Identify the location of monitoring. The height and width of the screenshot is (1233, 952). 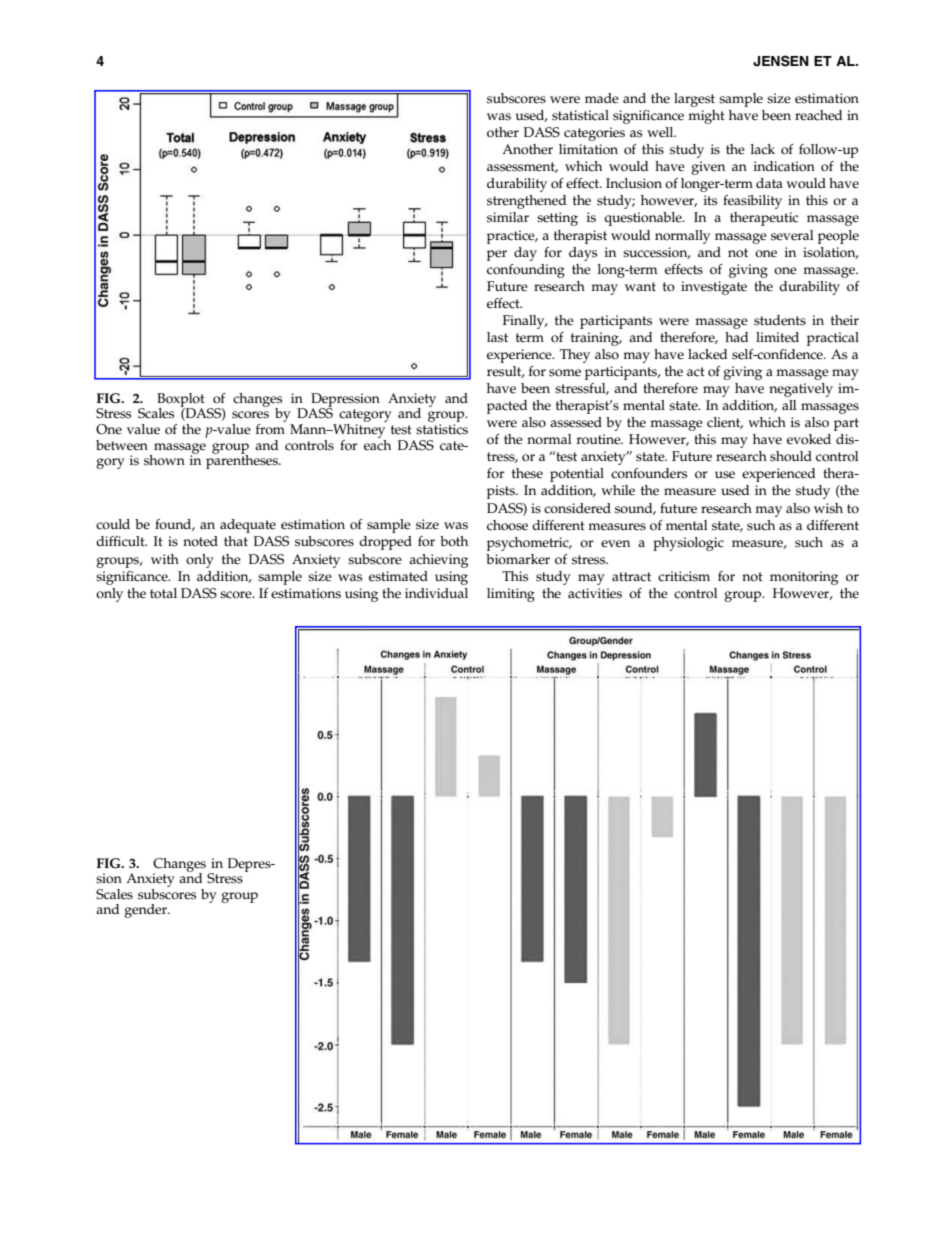
(804, 578).
